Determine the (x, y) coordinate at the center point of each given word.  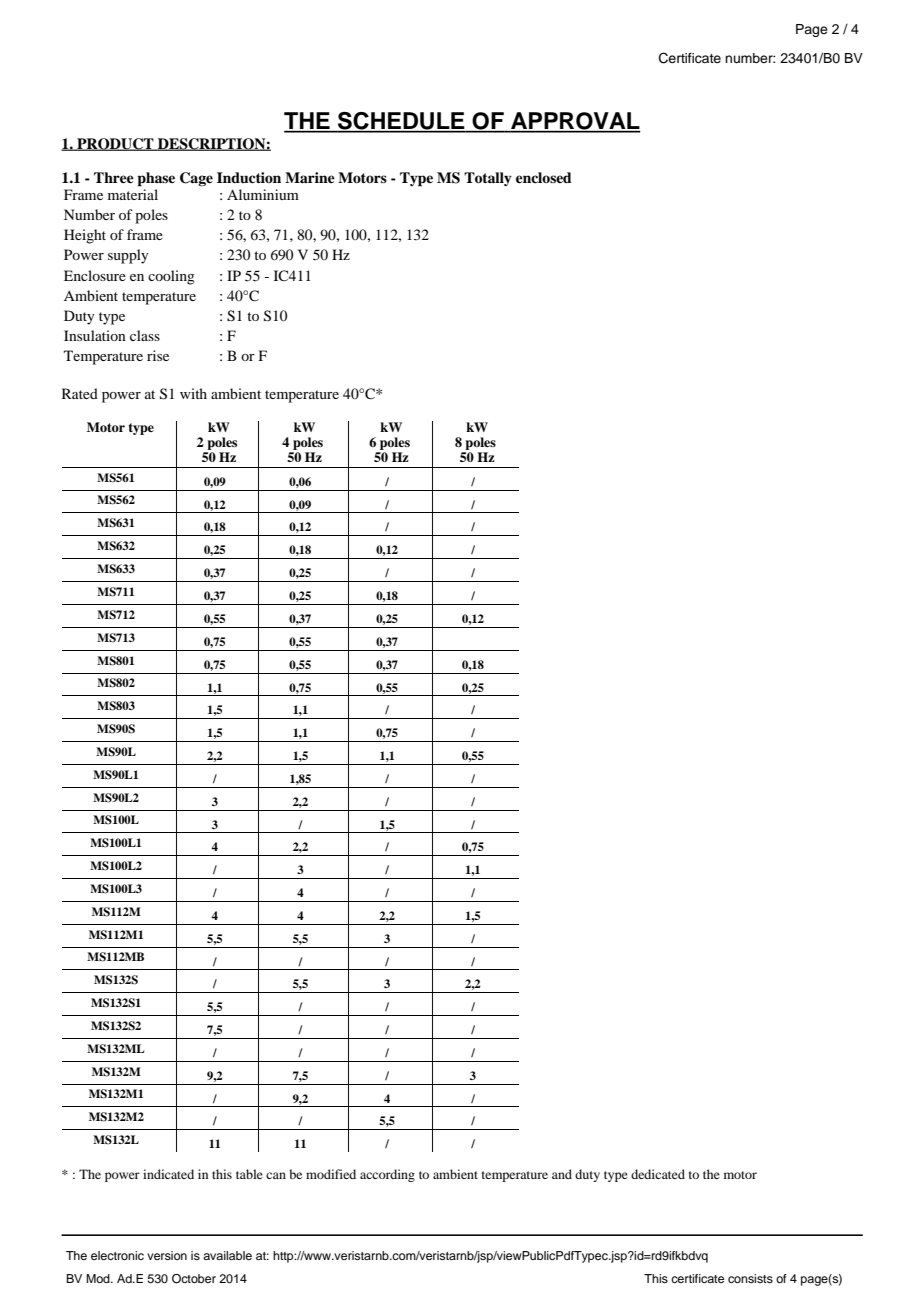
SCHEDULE (401, 122)
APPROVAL (574, 122)
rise (158, 355)
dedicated (658, 1174)
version (167, 1255)
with (193, 393)
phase (156, 179)
